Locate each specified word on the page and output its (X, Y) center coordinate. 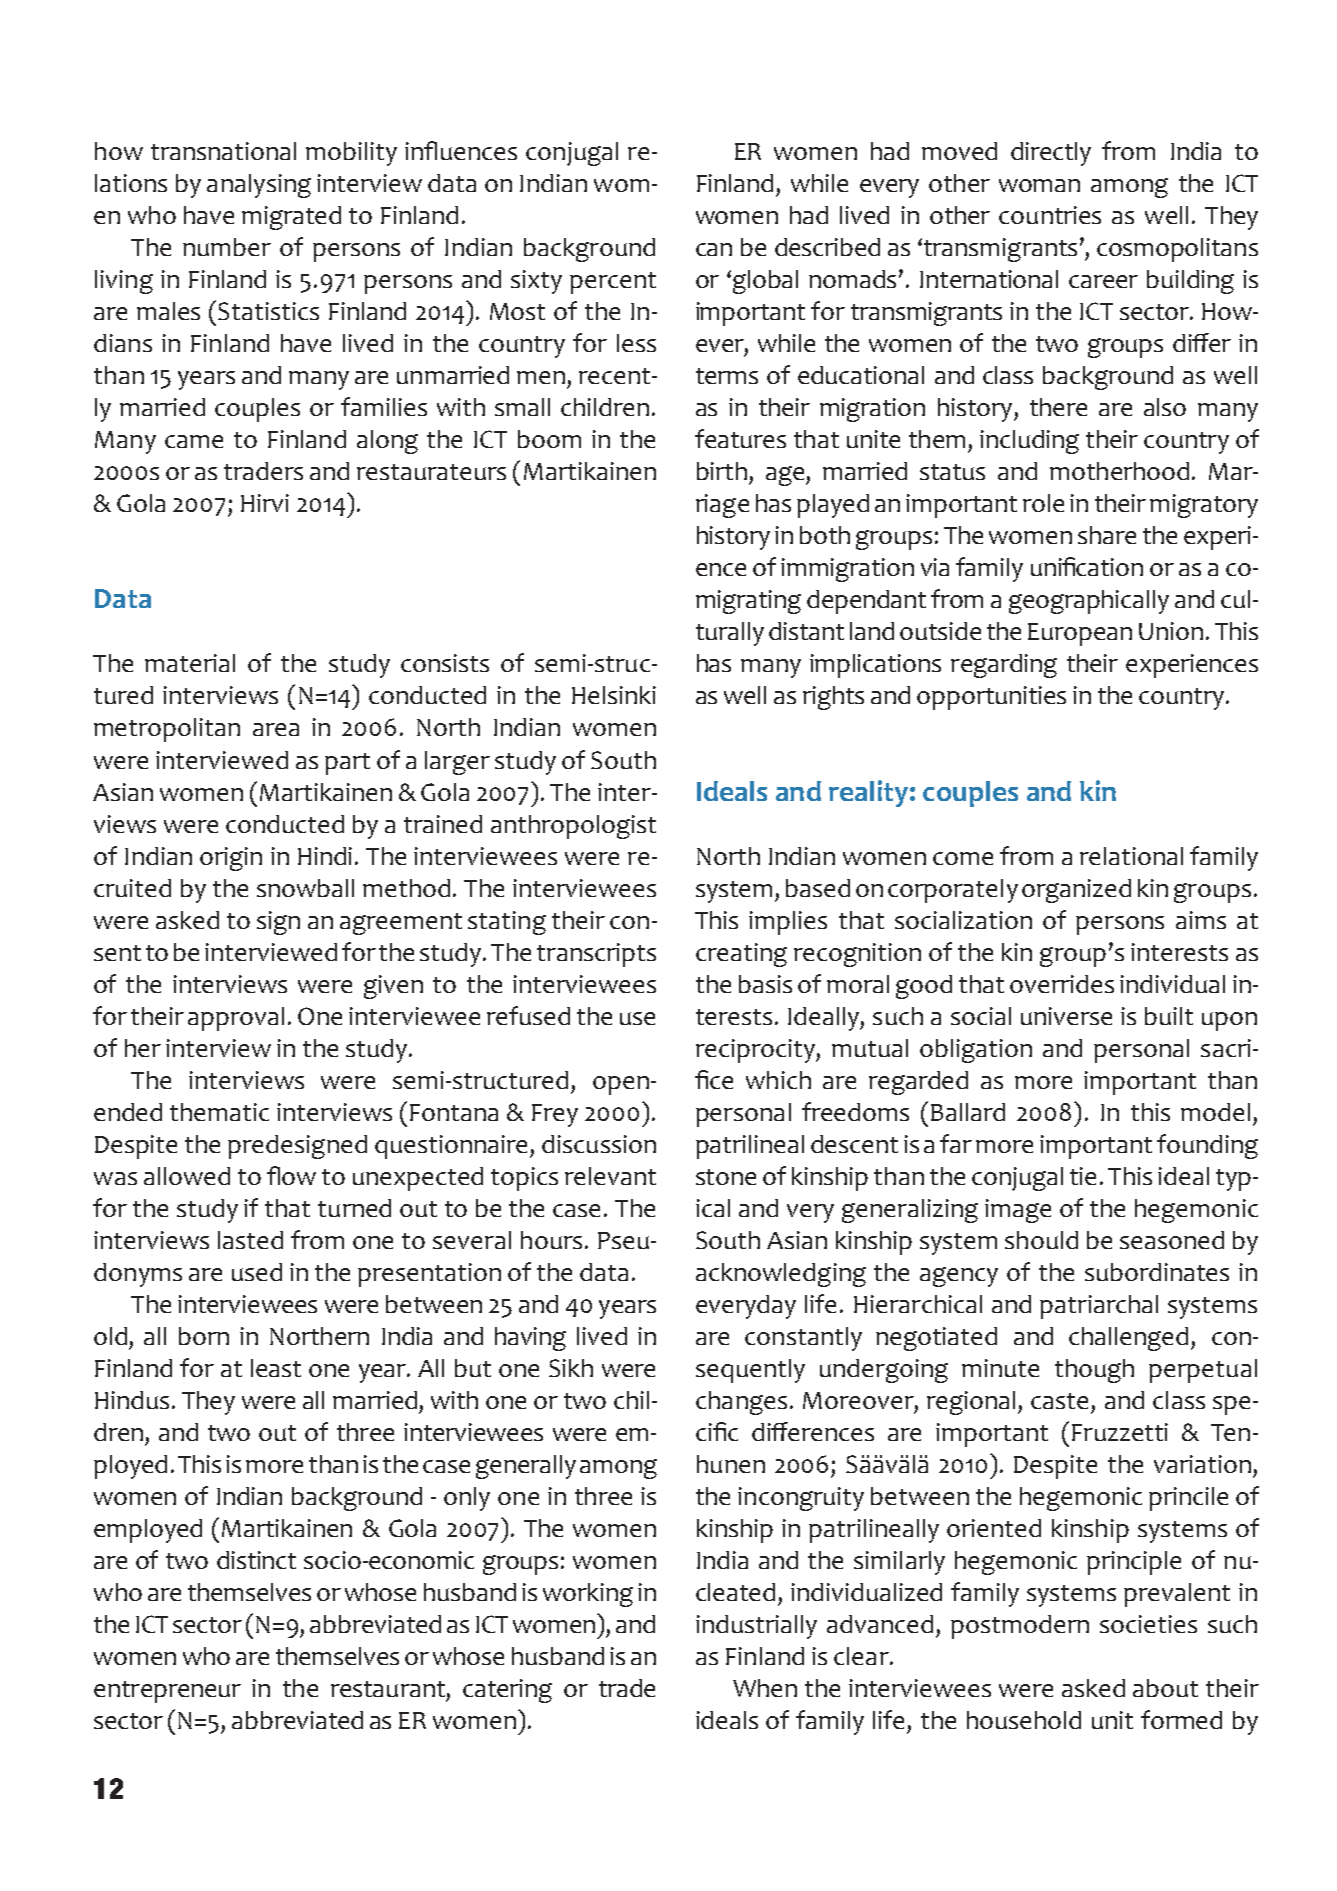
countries (1050, 215)
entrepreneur (167, 1692)
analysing (259, 186)
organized (1076, 891)
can (714, 249)
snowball (305, 888)
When (765, 1688)
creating (741, 955)
